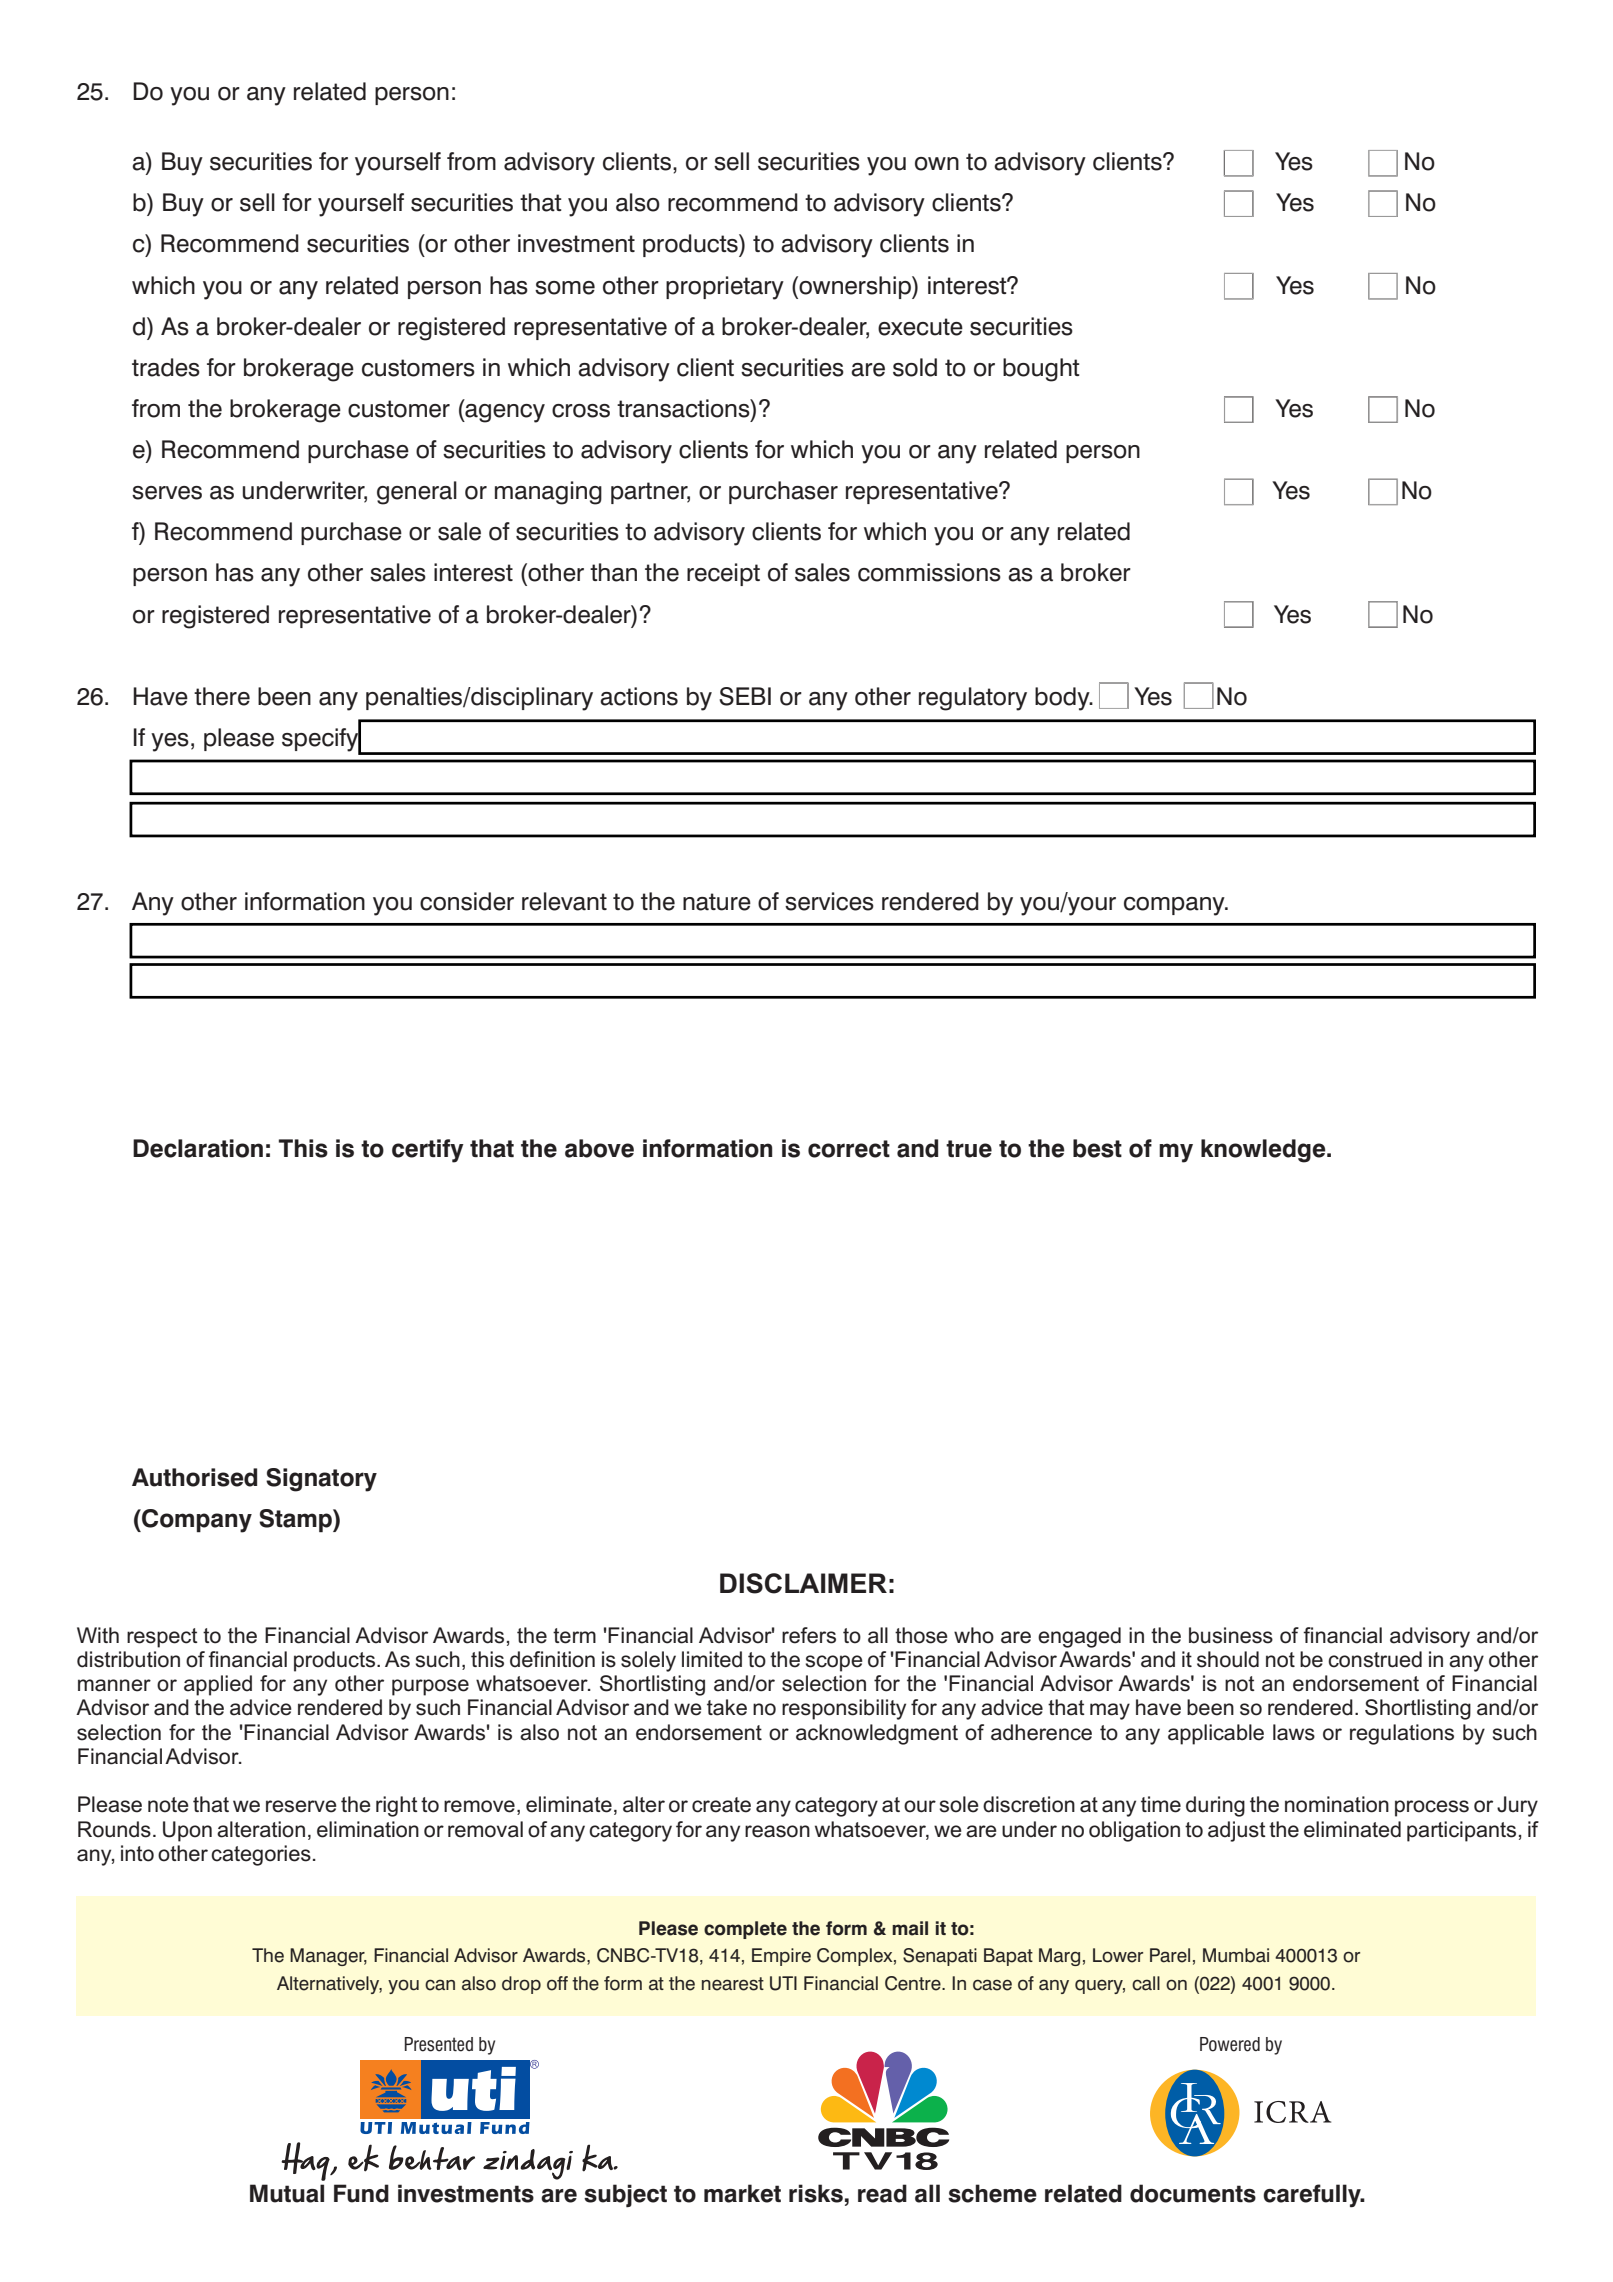  I want to click on services, so click(829, 901).
